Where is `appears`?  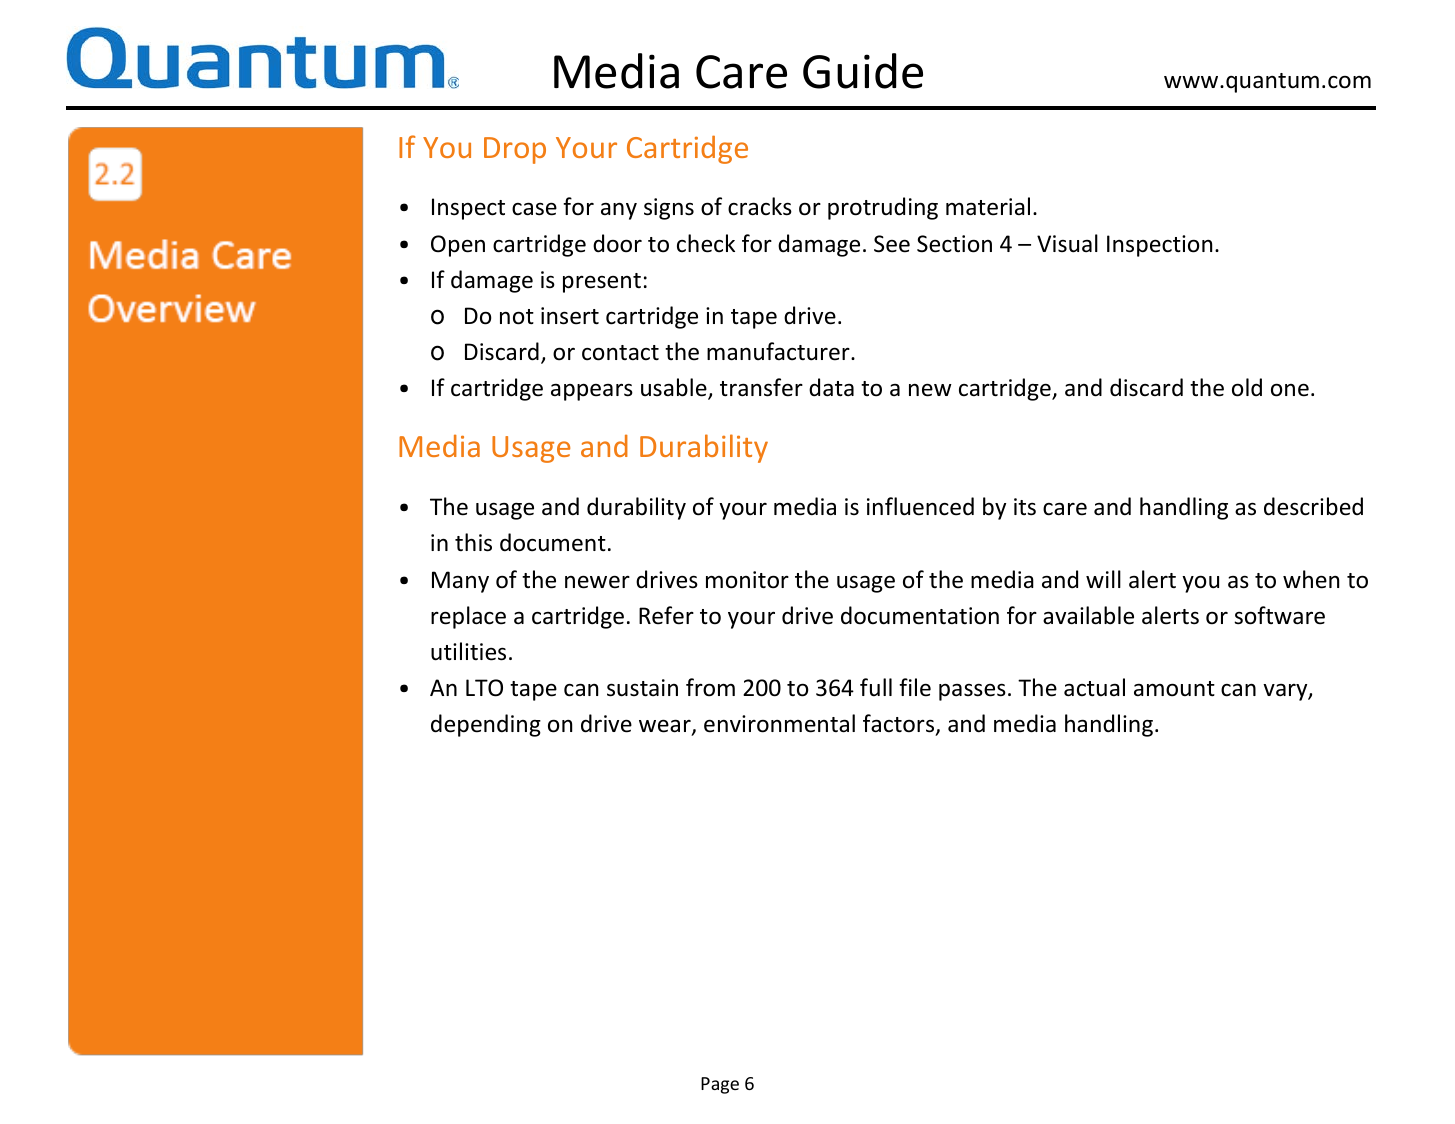 appears is located at coordinates (592, 392).
